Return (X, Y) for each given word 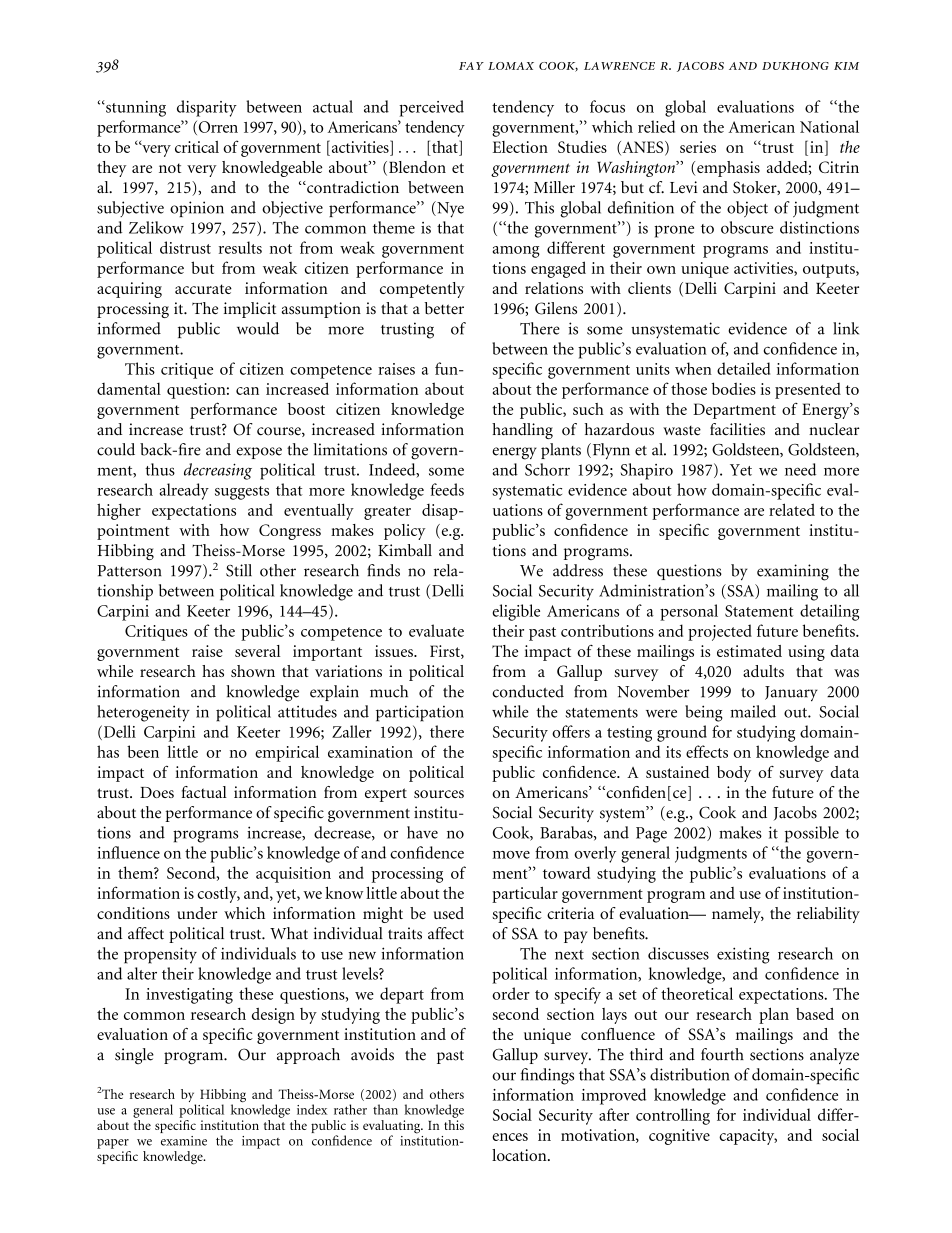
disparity (207, 108)
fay (471, 66)
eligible (516, 612)
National (829, 126)
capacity (748, 1137)
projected (720, 632)
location (520, 1155)
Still (239, 570)
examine (184, 1141)
